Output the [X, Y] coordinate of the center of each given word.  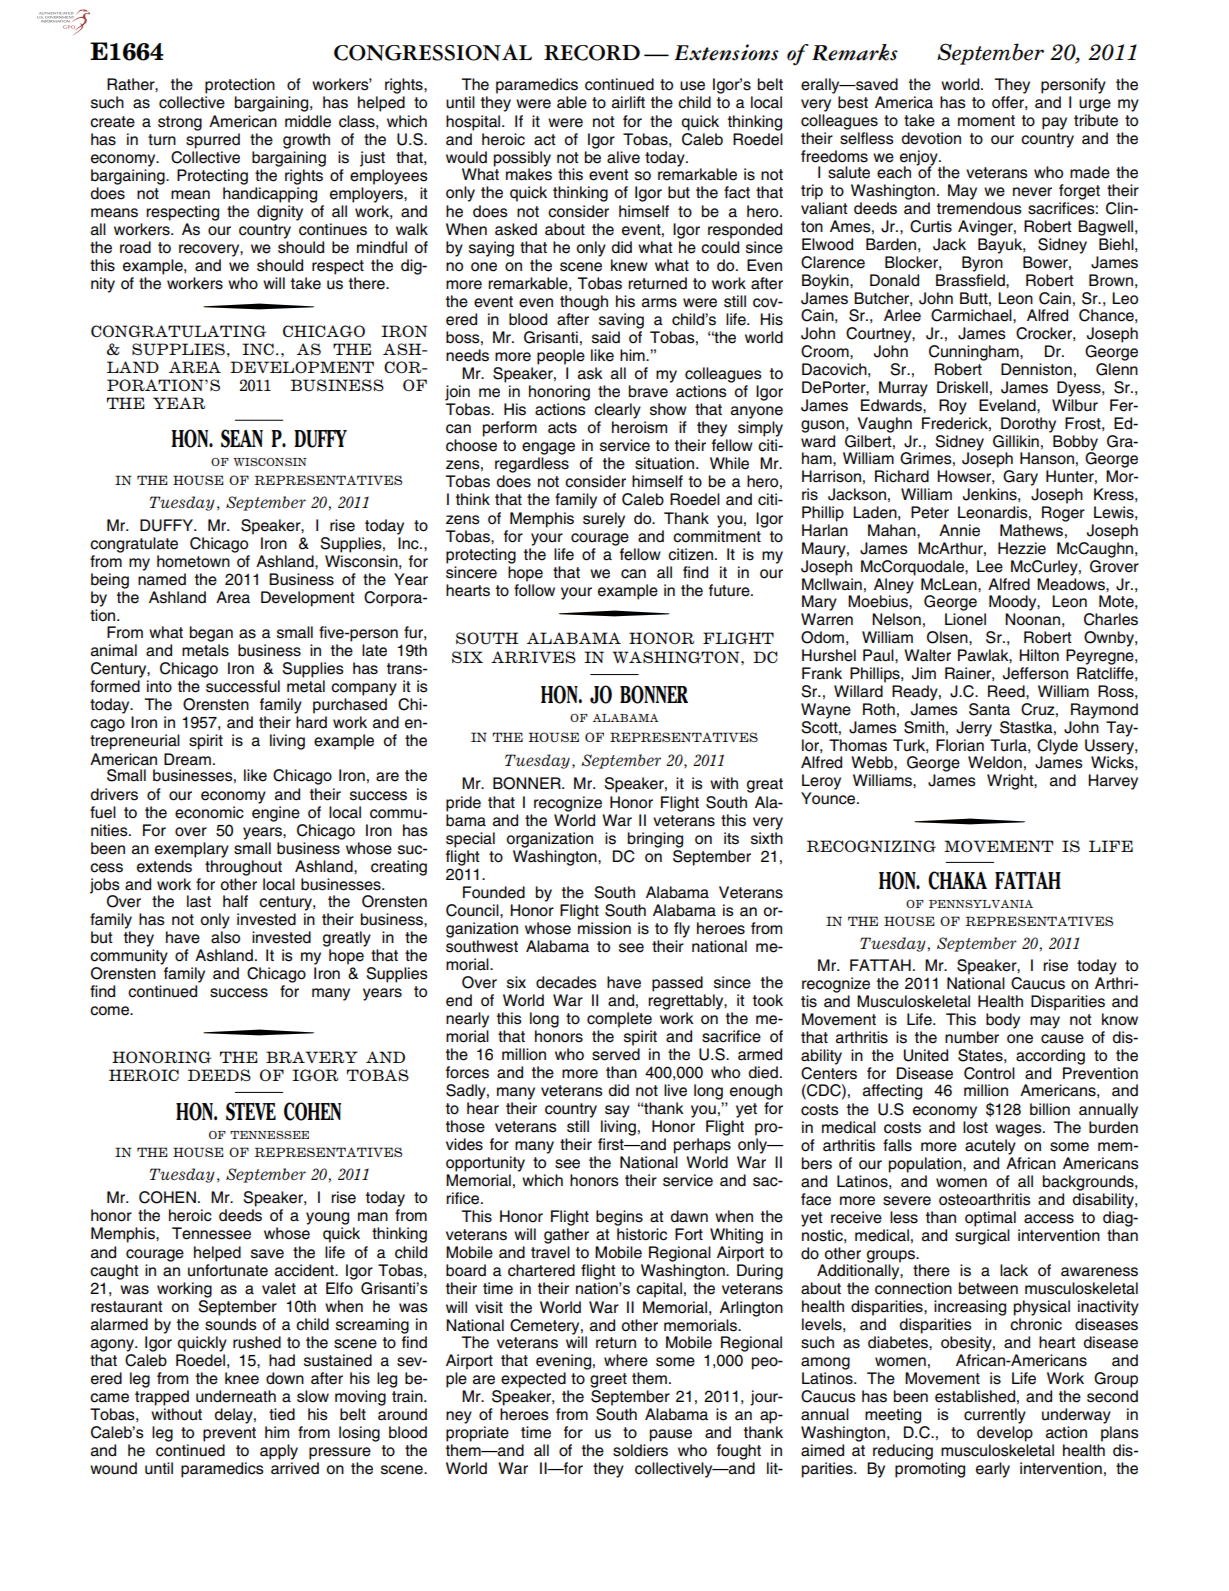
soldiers [640, 1450]
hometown [193, 561]
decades [566, 982]
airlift [628, 102]
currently [995, 1416]
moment [986, 121]
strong [180, 123]
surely [604, 520]
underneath [236, 1396]
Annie [959, 530]
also [225, 937]
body [1003, 1021]
